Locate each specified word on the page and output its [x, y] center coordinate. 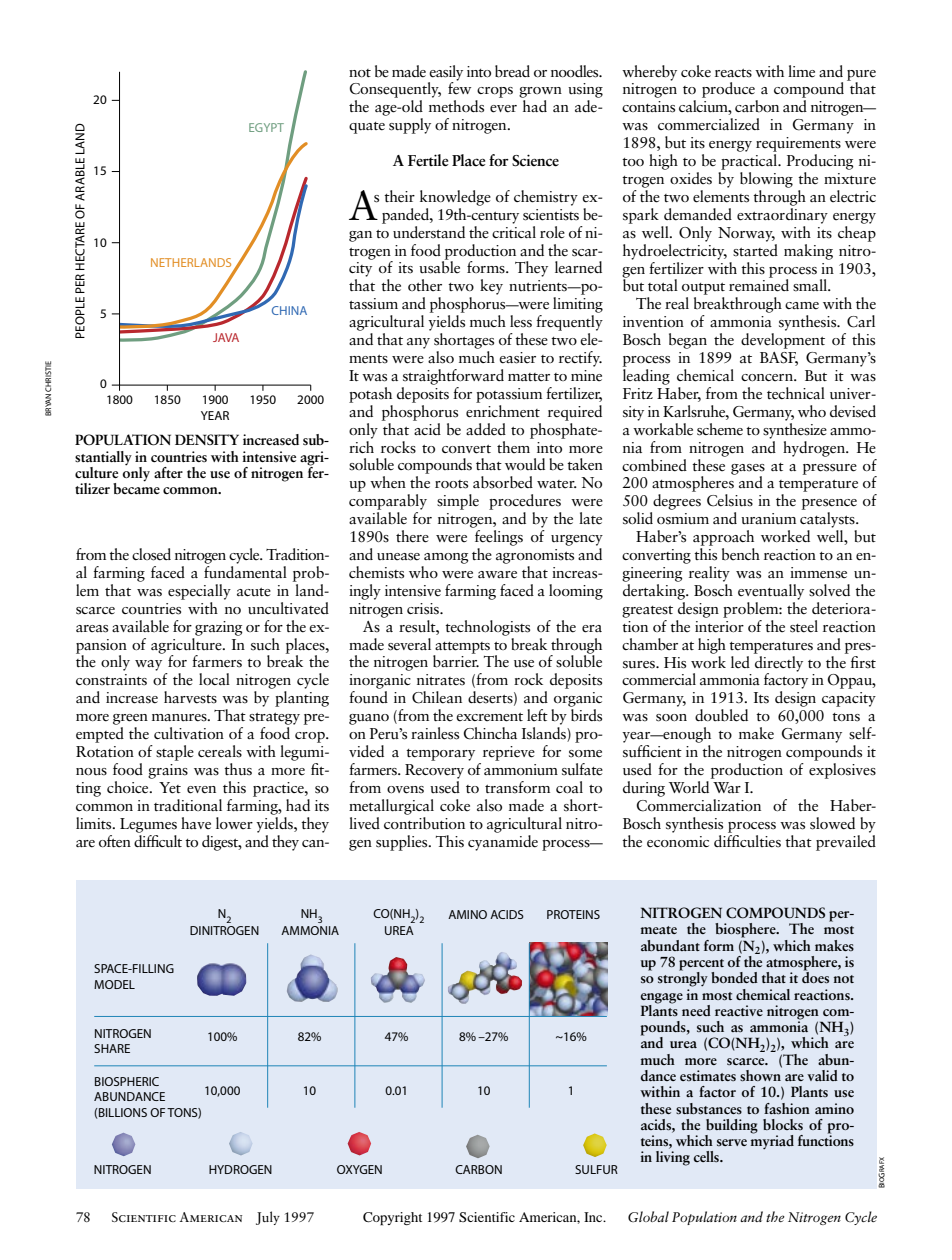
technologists [487, 628]
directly [778, 663]
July [268, 1218]
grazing [219, 628]
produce [728, 90]
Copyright [392, 1219]
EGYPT [266, 127]
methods [456, 106]
